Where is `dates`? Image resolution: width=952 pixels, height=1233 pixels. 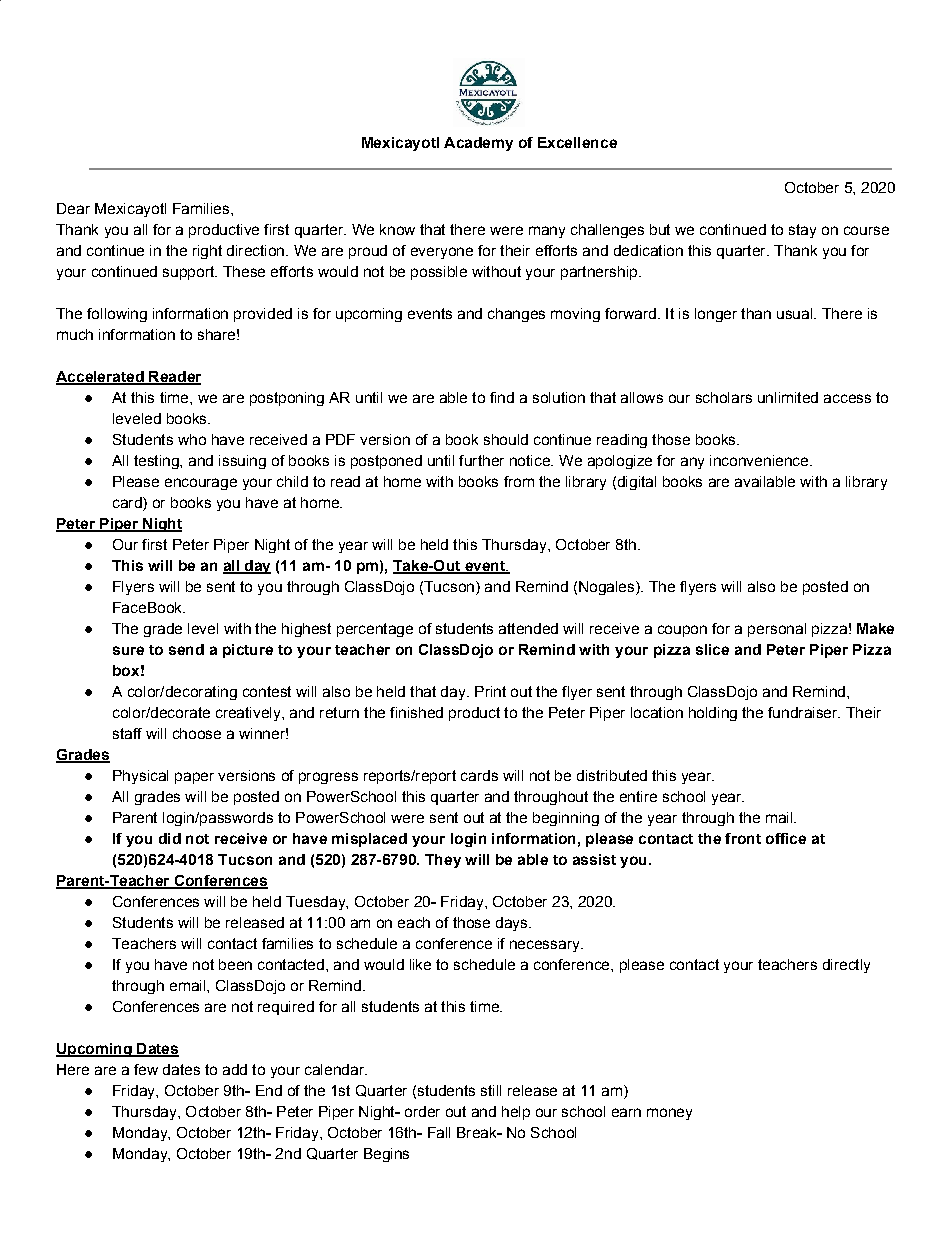 dates is located at coordinates (181, 1069).
